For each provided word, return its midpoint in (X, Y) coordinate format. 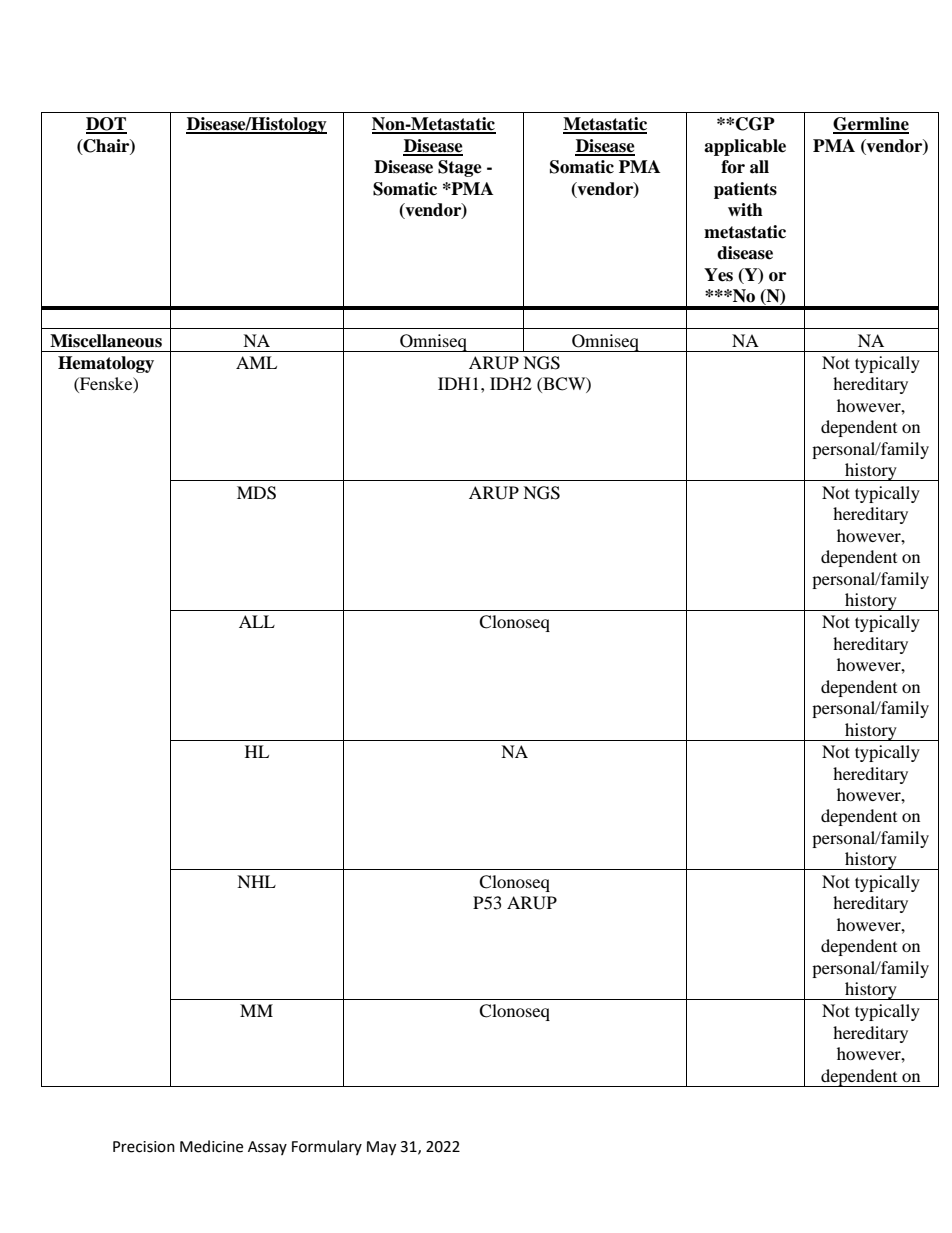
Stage (460, 168)
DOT (106, 125)
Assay (267, 1148)
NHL (256, 881)
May (381, 1148)
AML (256, 362)
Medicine (211, 1146)
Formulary (327, 1147)
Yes (718, 275)
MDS (256, 493)
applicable (745, 147)
